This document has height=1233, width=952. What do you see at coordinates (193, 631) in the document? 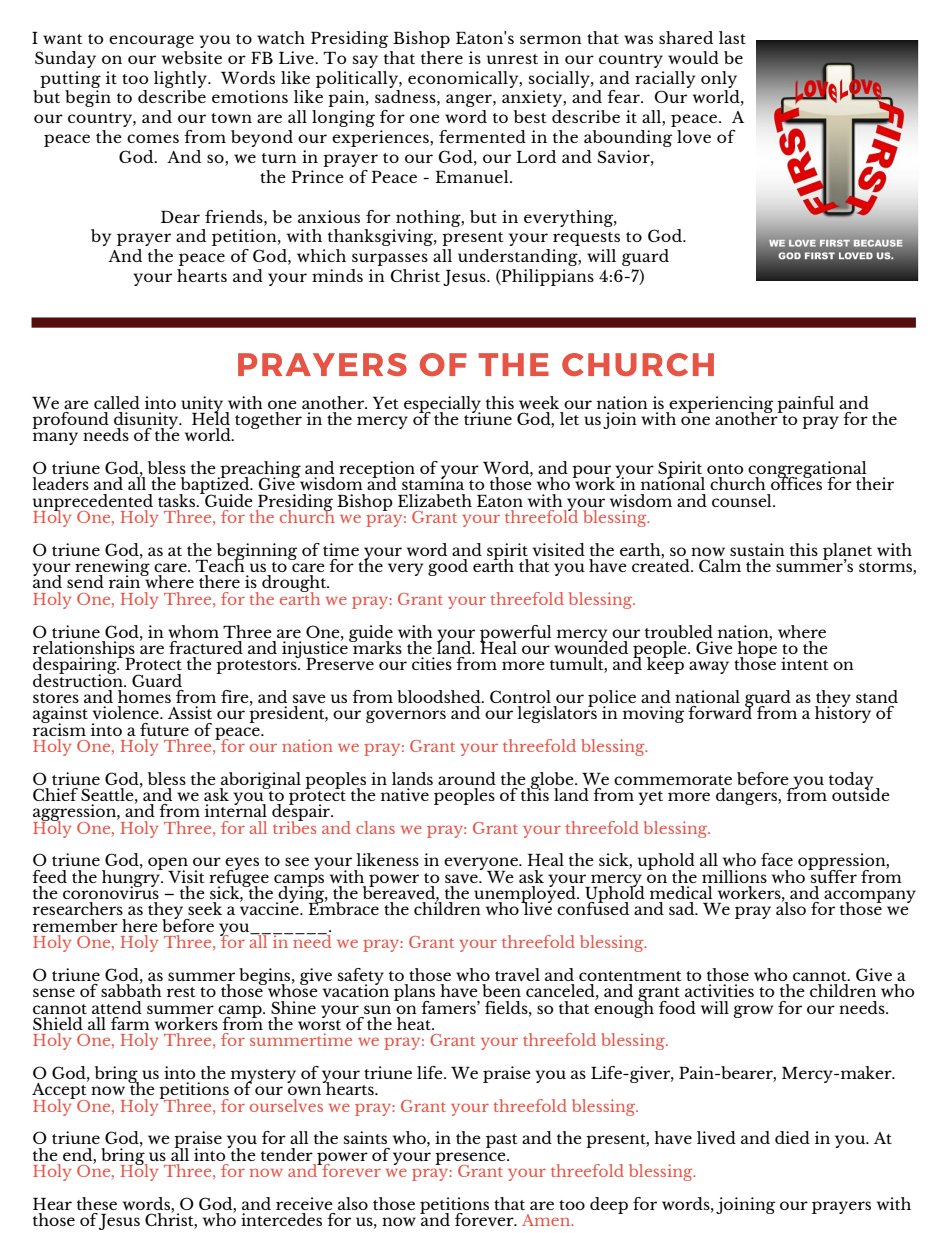
I see `whom` at bounding box center [193, 631].
